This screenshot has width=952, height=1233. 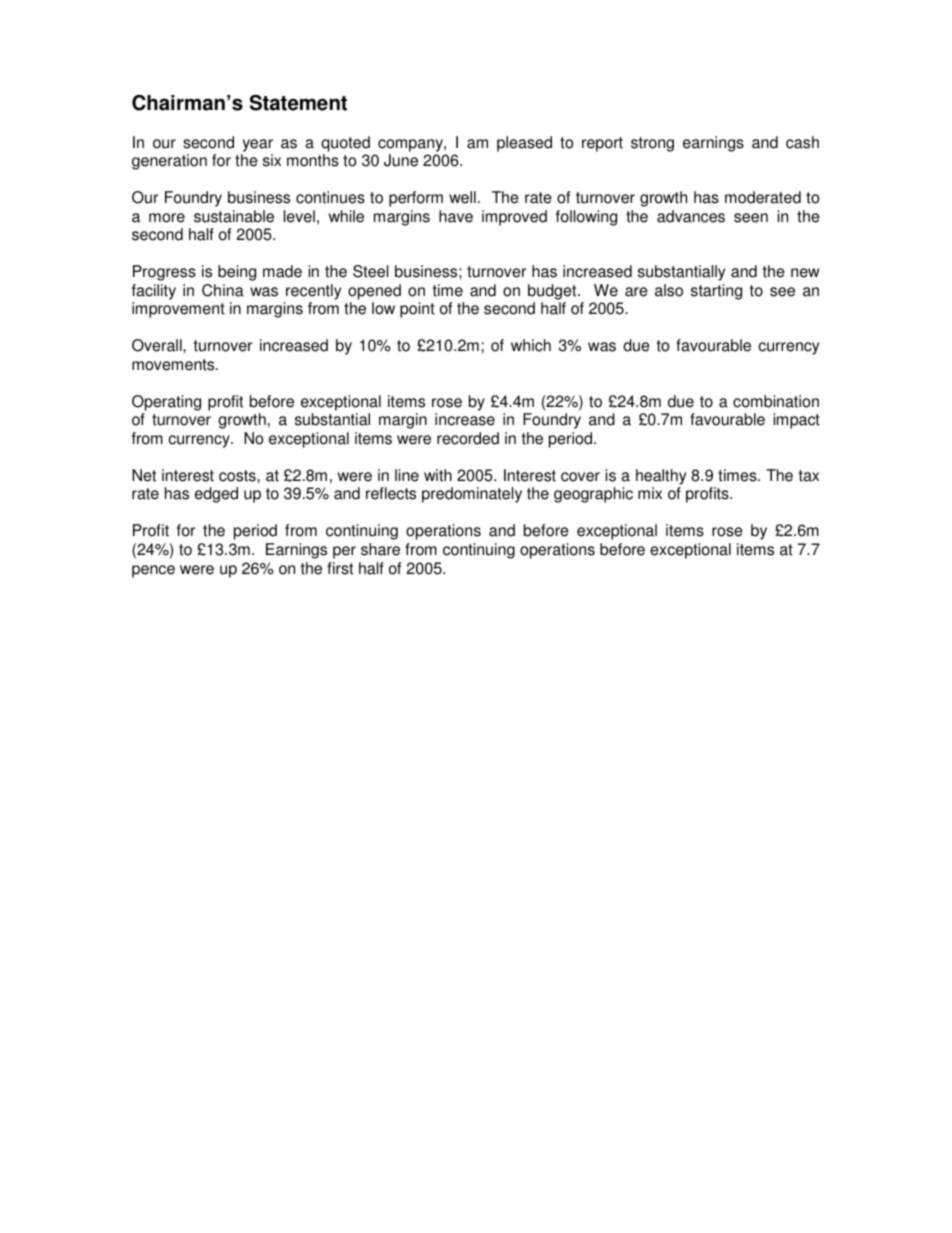 What do you see at coordinates (153, 571) in the screenshot?
I see `pence` at bounding box center [153, 571].
